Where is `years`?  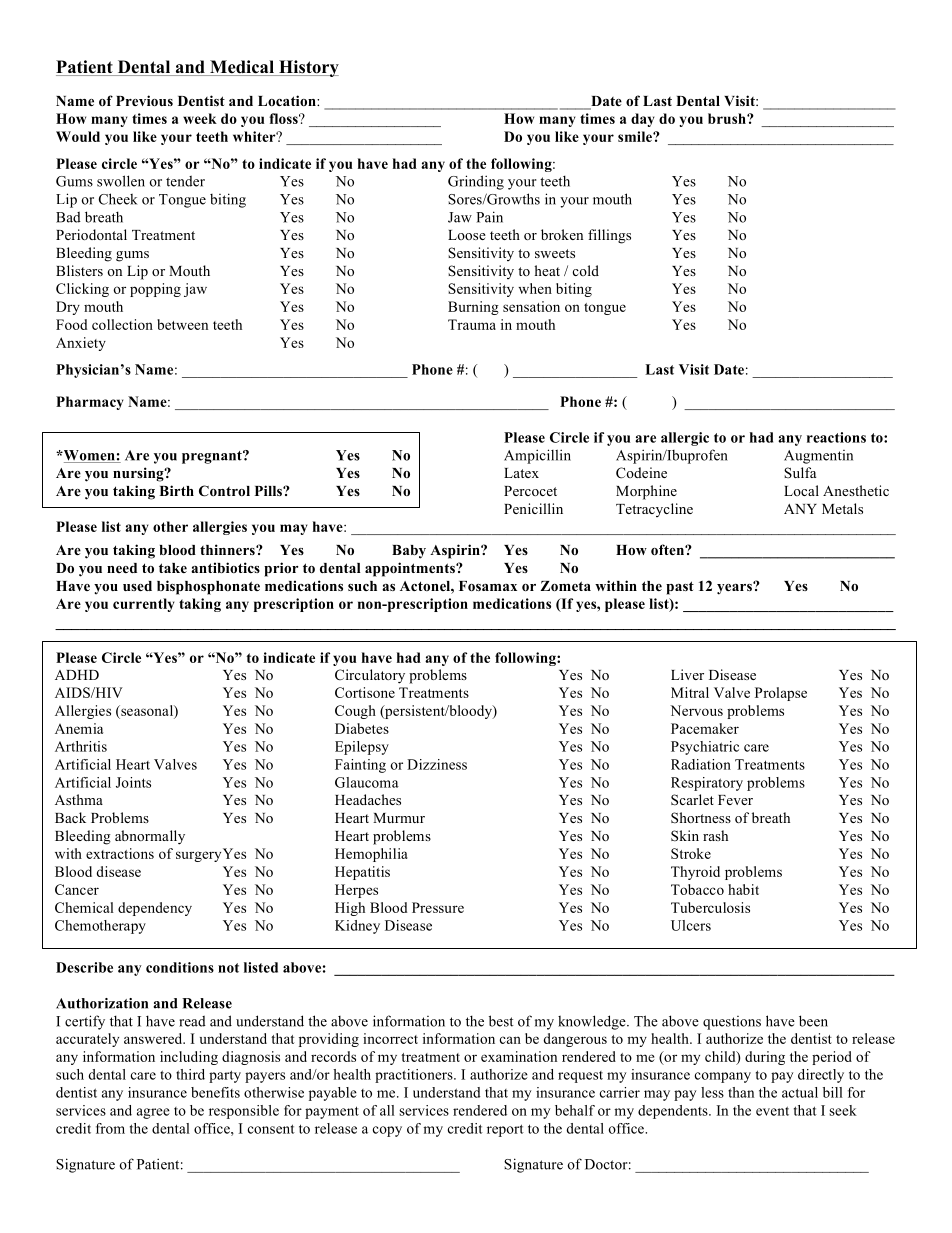 years is located at coordinates (735, 588).
